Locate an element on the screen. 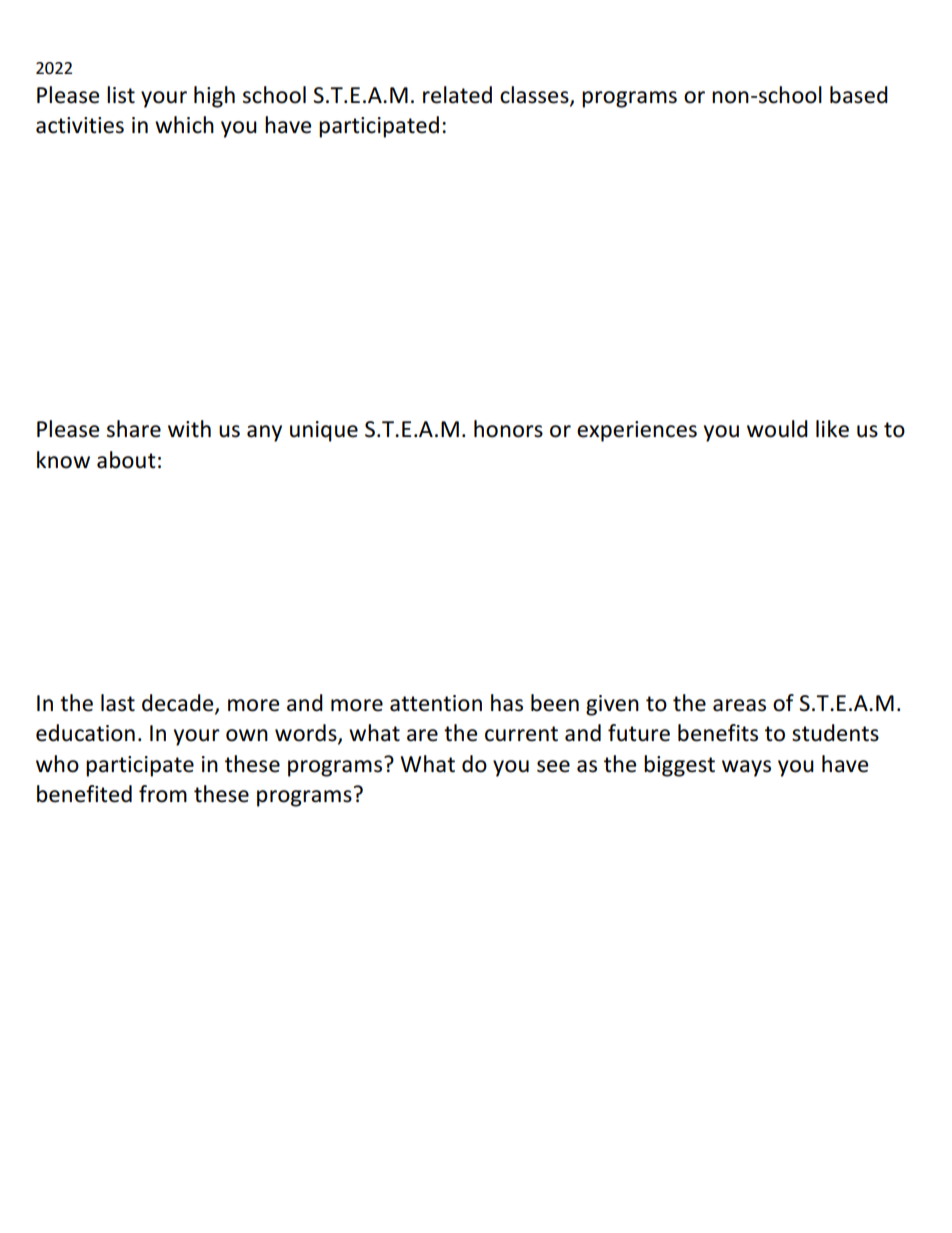  see is located at coordinates (553, 766).
